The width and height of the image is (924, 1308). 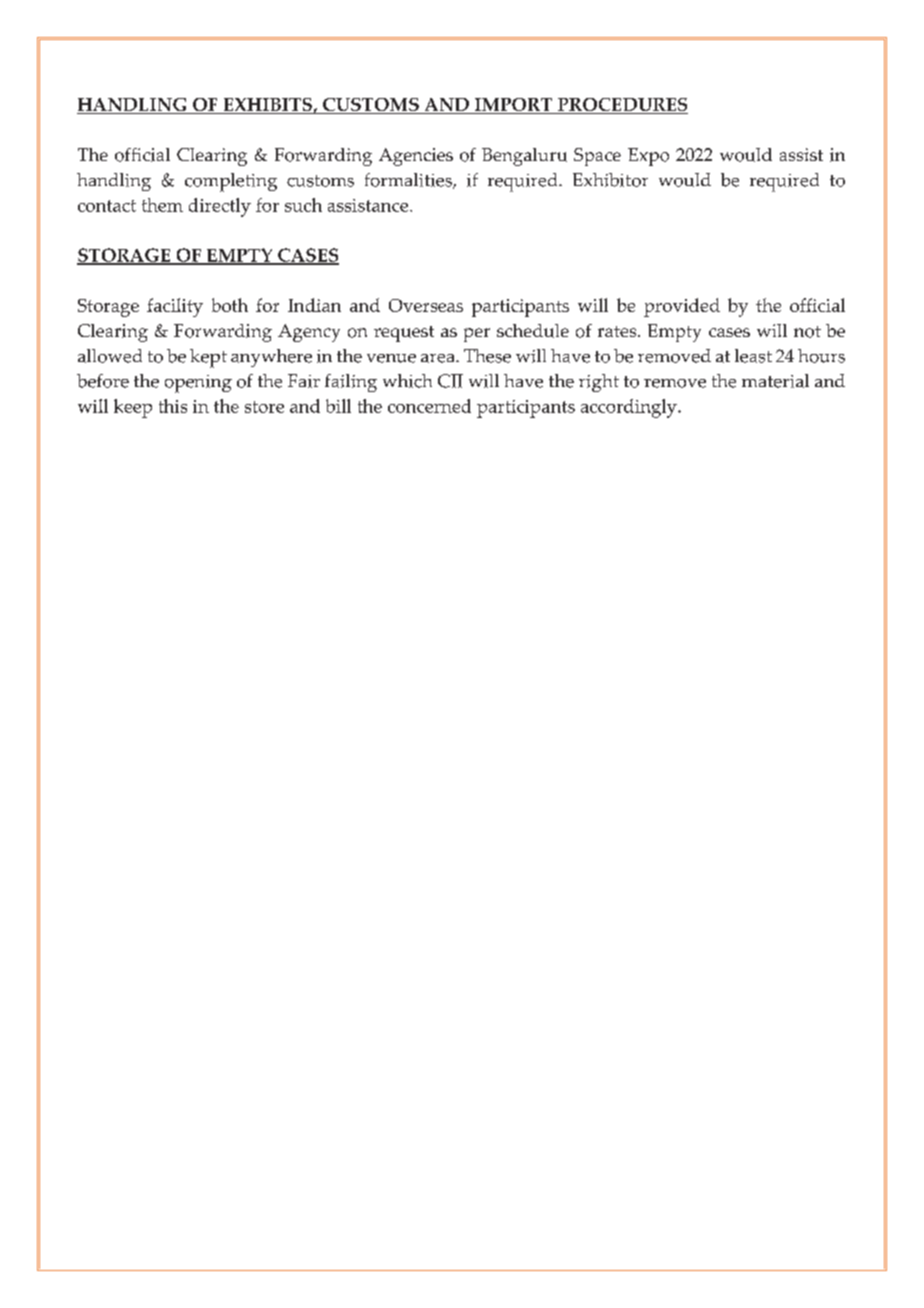 What do you see at coordinates (230, 305) in the image?
I see `both` at bounding box center [230, 305].
